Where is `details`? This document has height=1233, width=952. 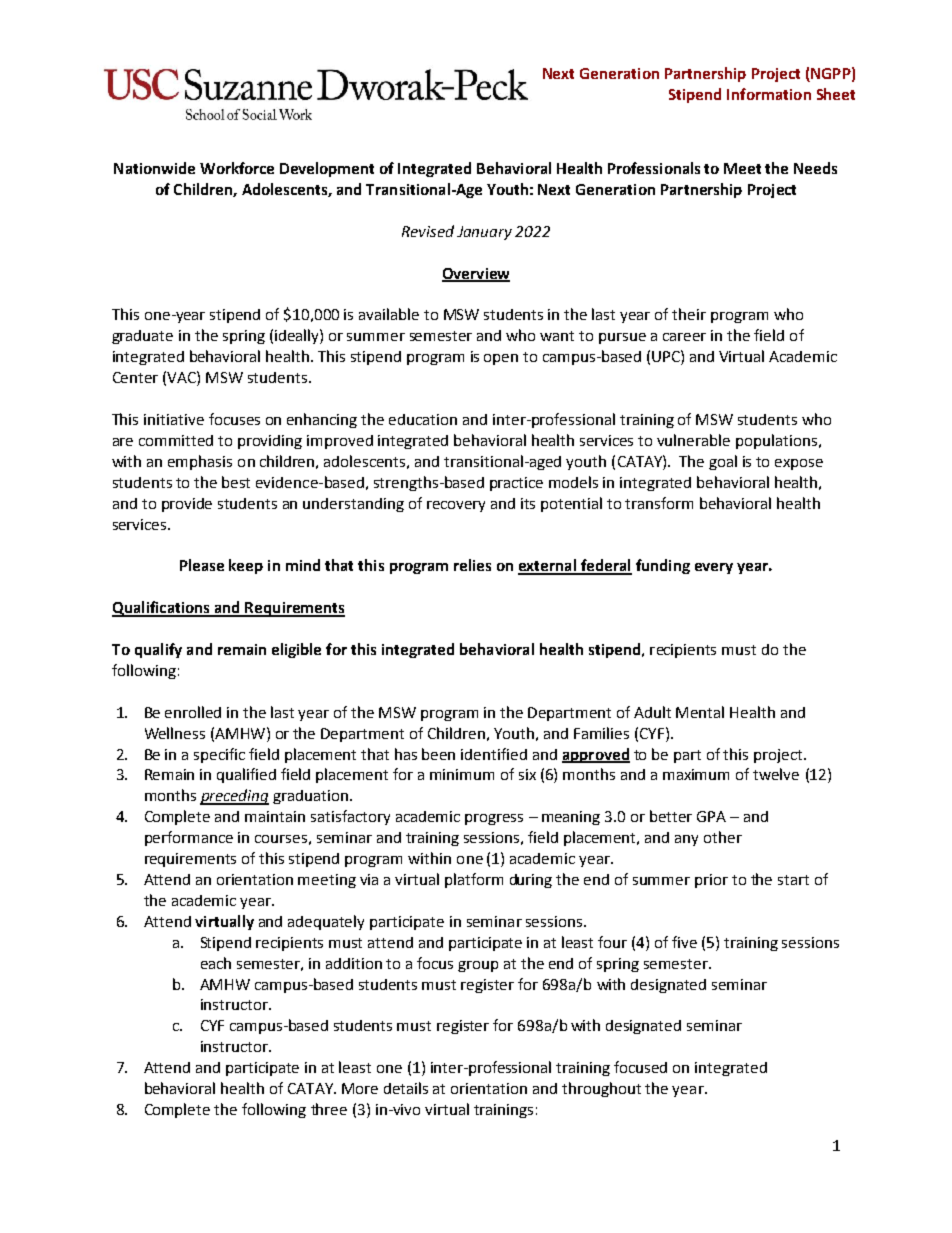 details is located at coordinates (406, 1088).
